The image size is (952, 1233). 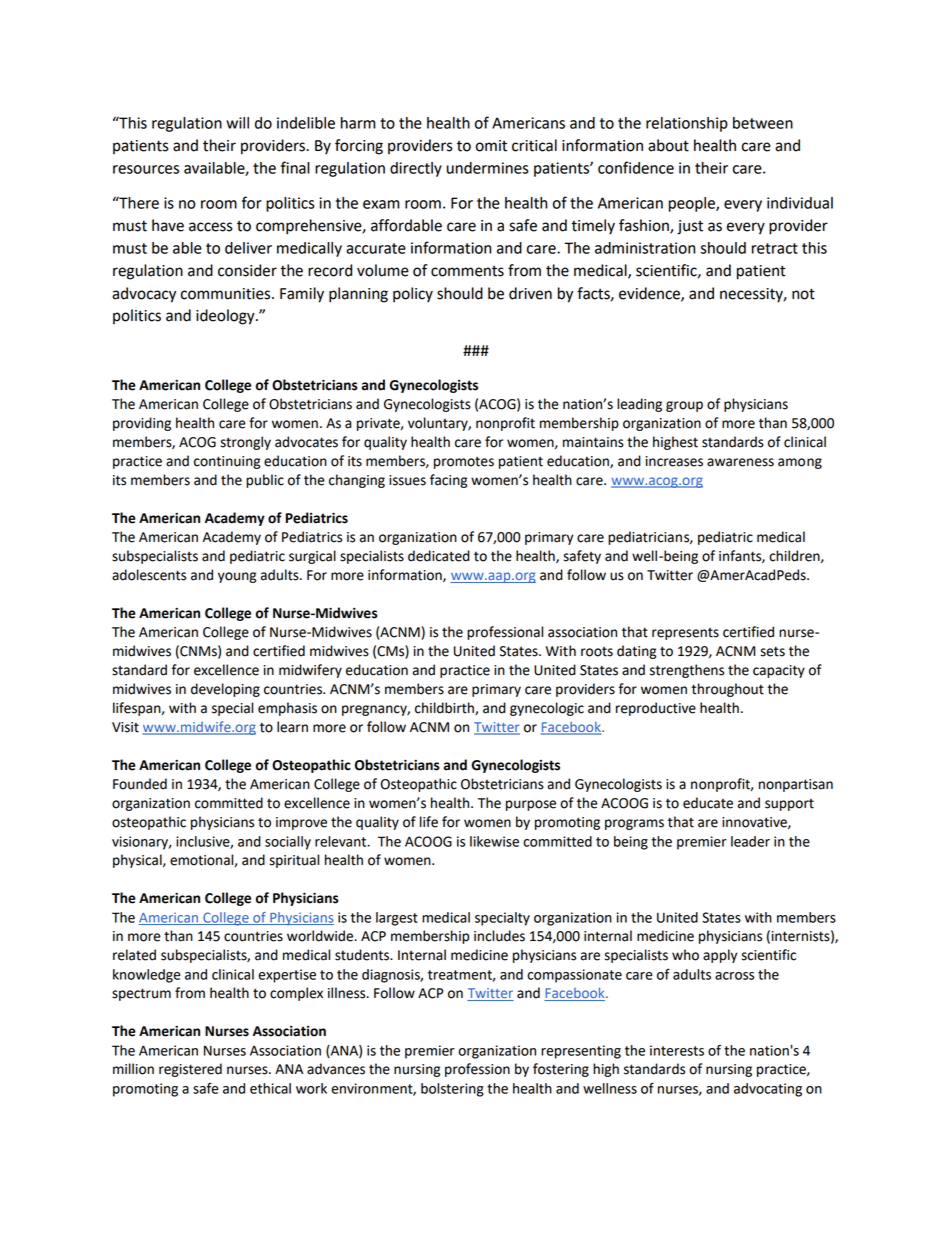 I want to click on socially, so click(x=288, y=843).
